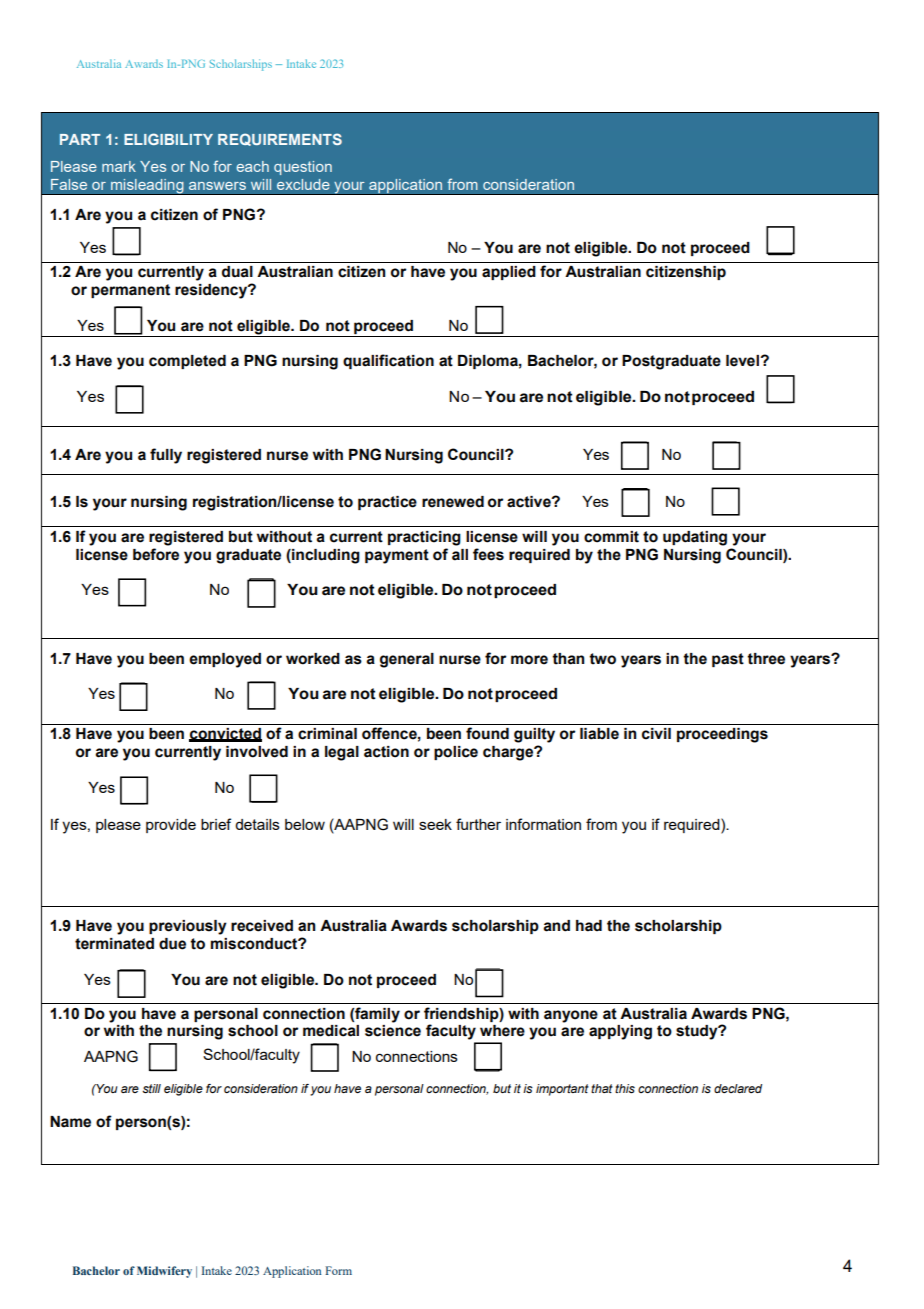 This screenshot has width=924, height=1309. I want to click on general, so click(407, 660).
